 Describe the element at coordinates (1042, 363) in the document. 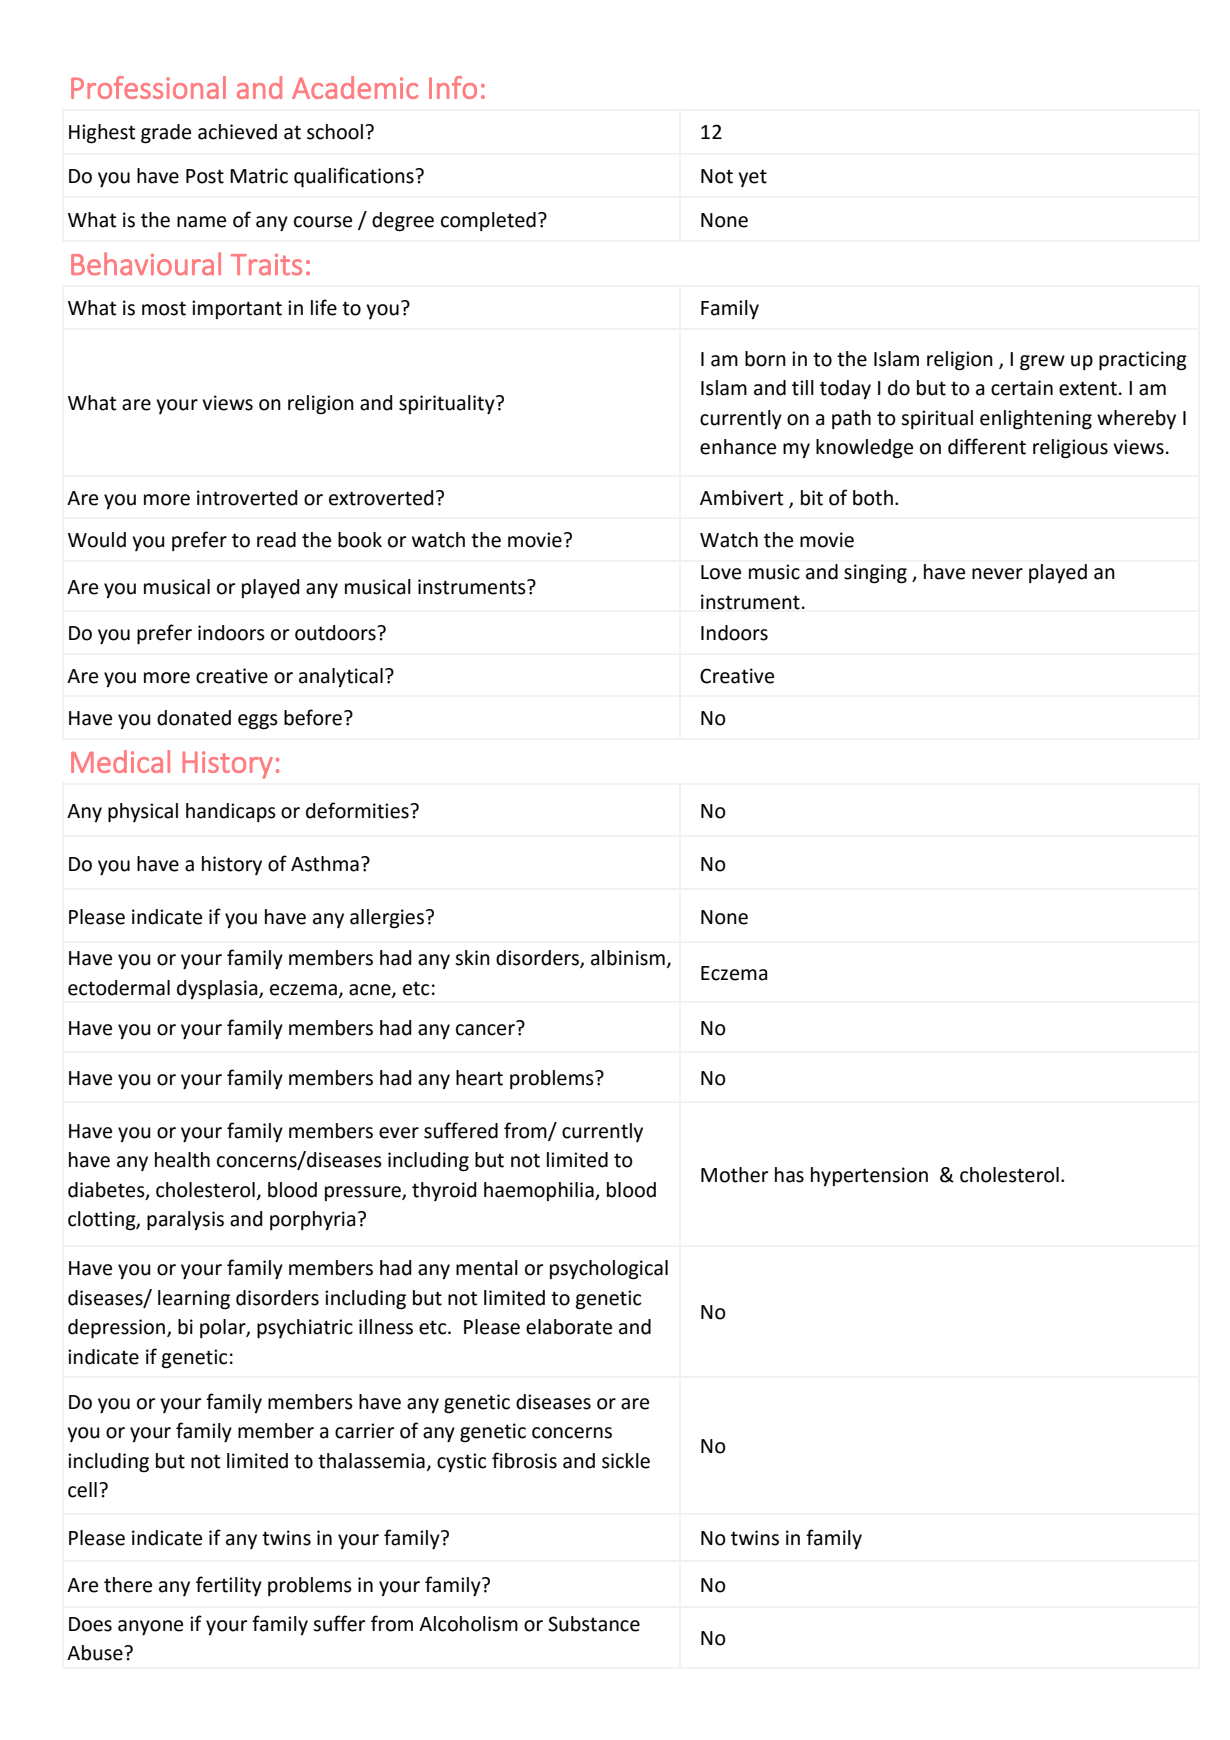

I see `grew` at that location.
